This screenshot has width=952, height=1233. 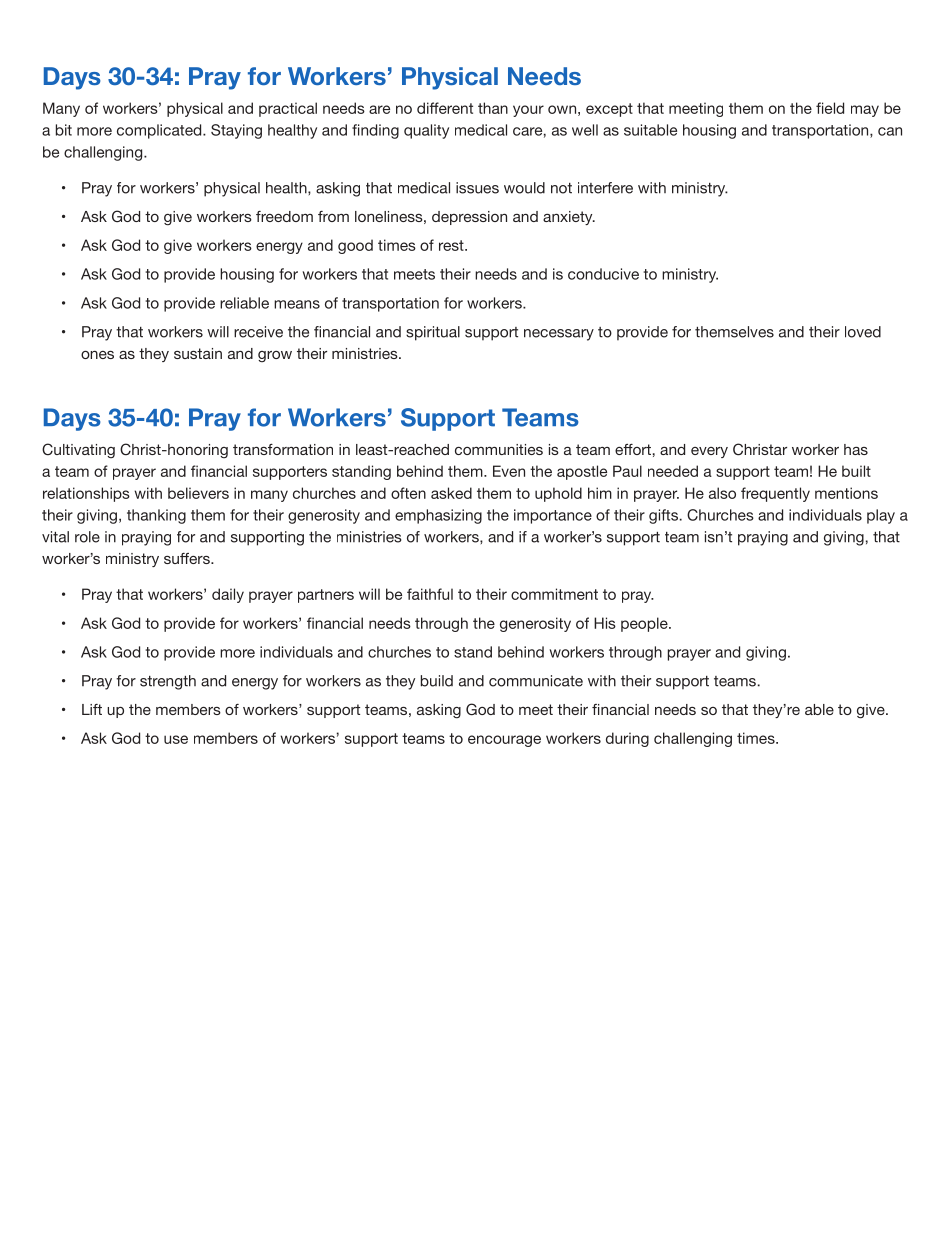 I want to click on complicated, so click(x=160, y=131).
